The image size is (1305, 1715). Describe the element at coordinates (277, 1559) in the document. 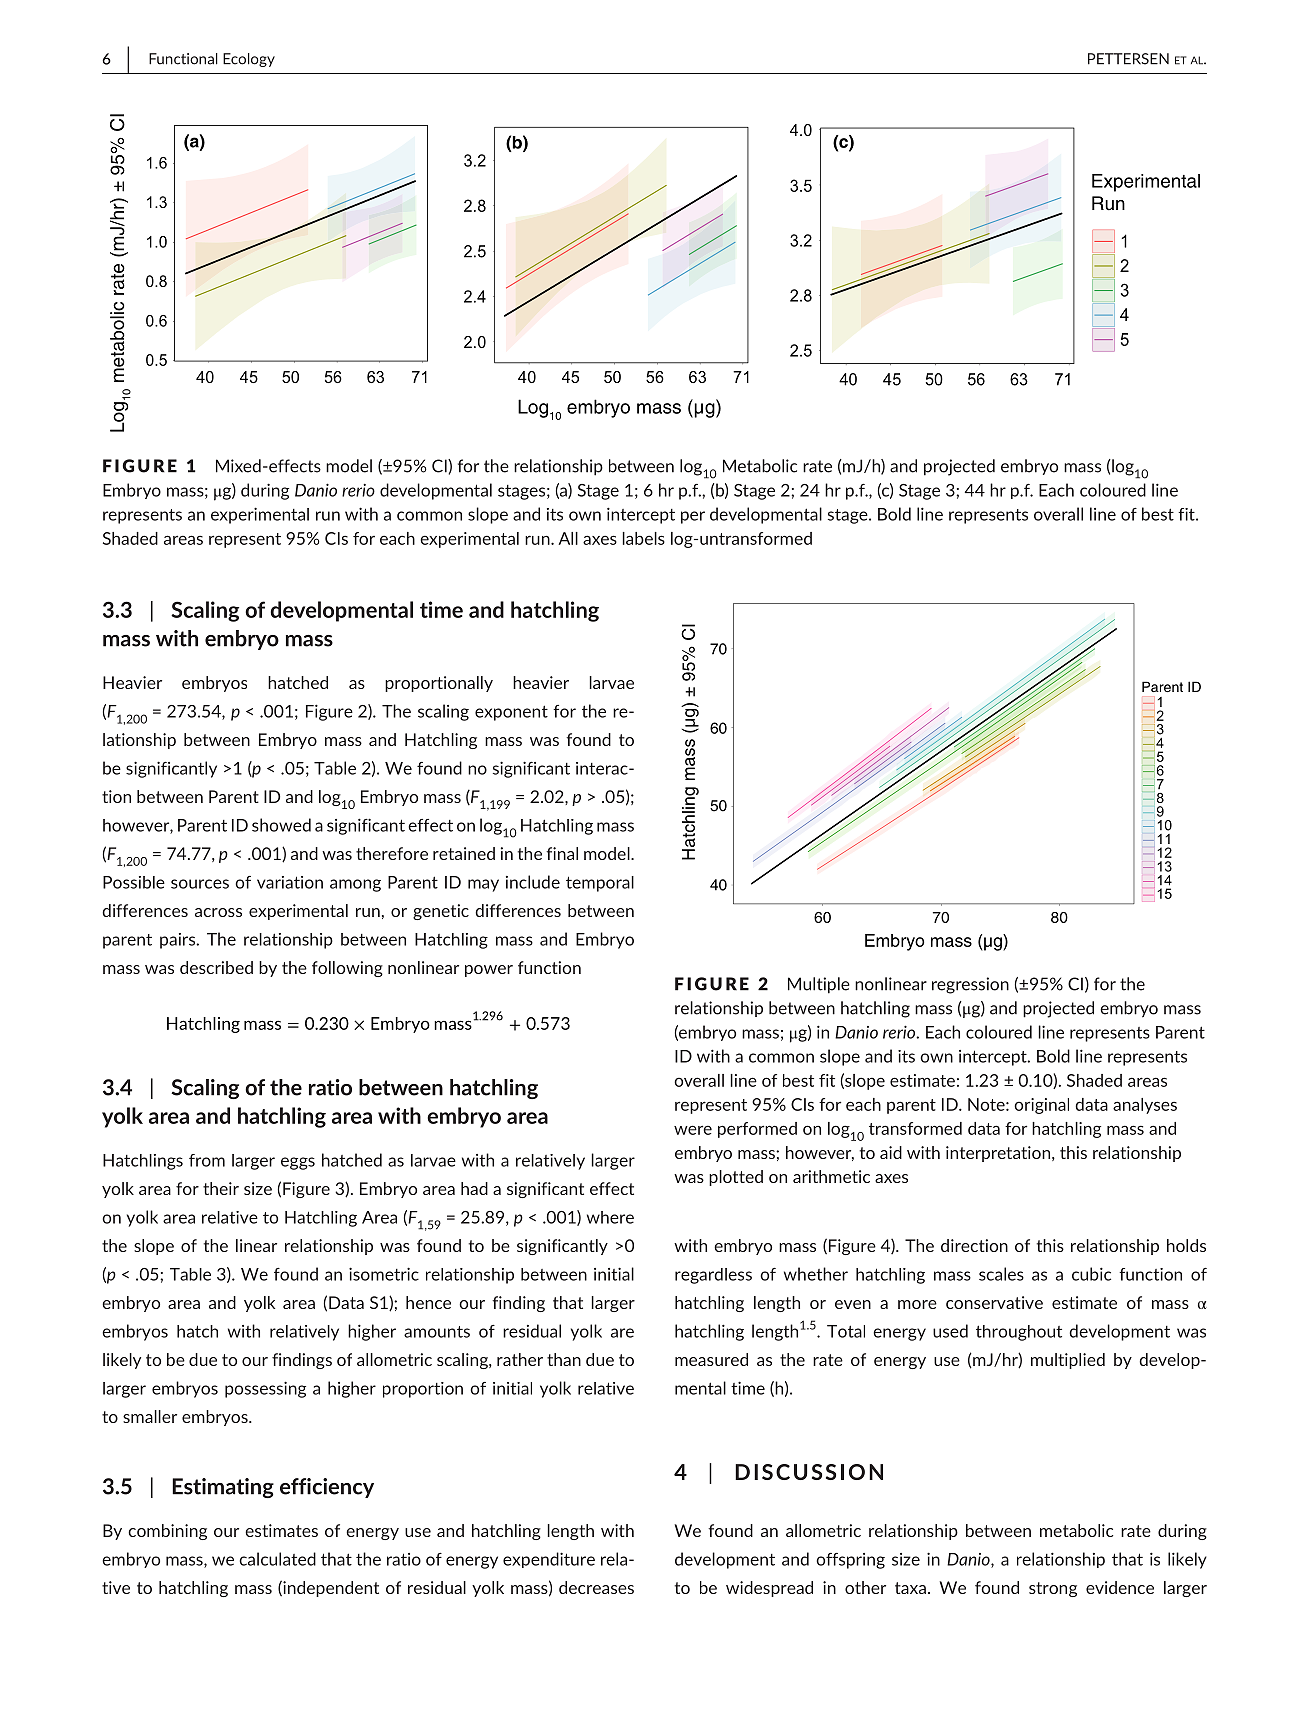

I see `calculated` at that location.
